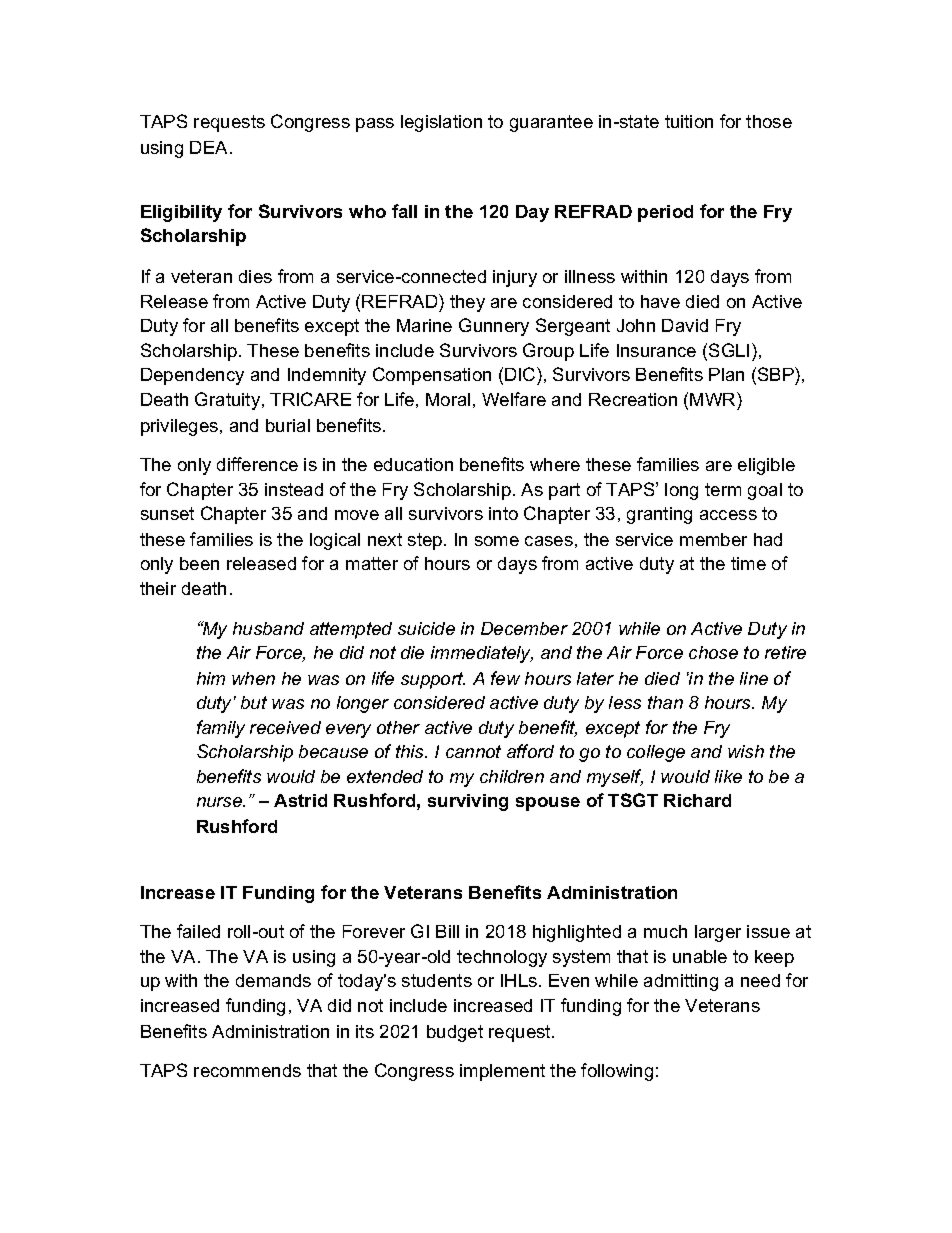 This image has width=952, height=1233. Describe the element at coordinates (247, 1070) in the image. I see `recommends` at that location.
